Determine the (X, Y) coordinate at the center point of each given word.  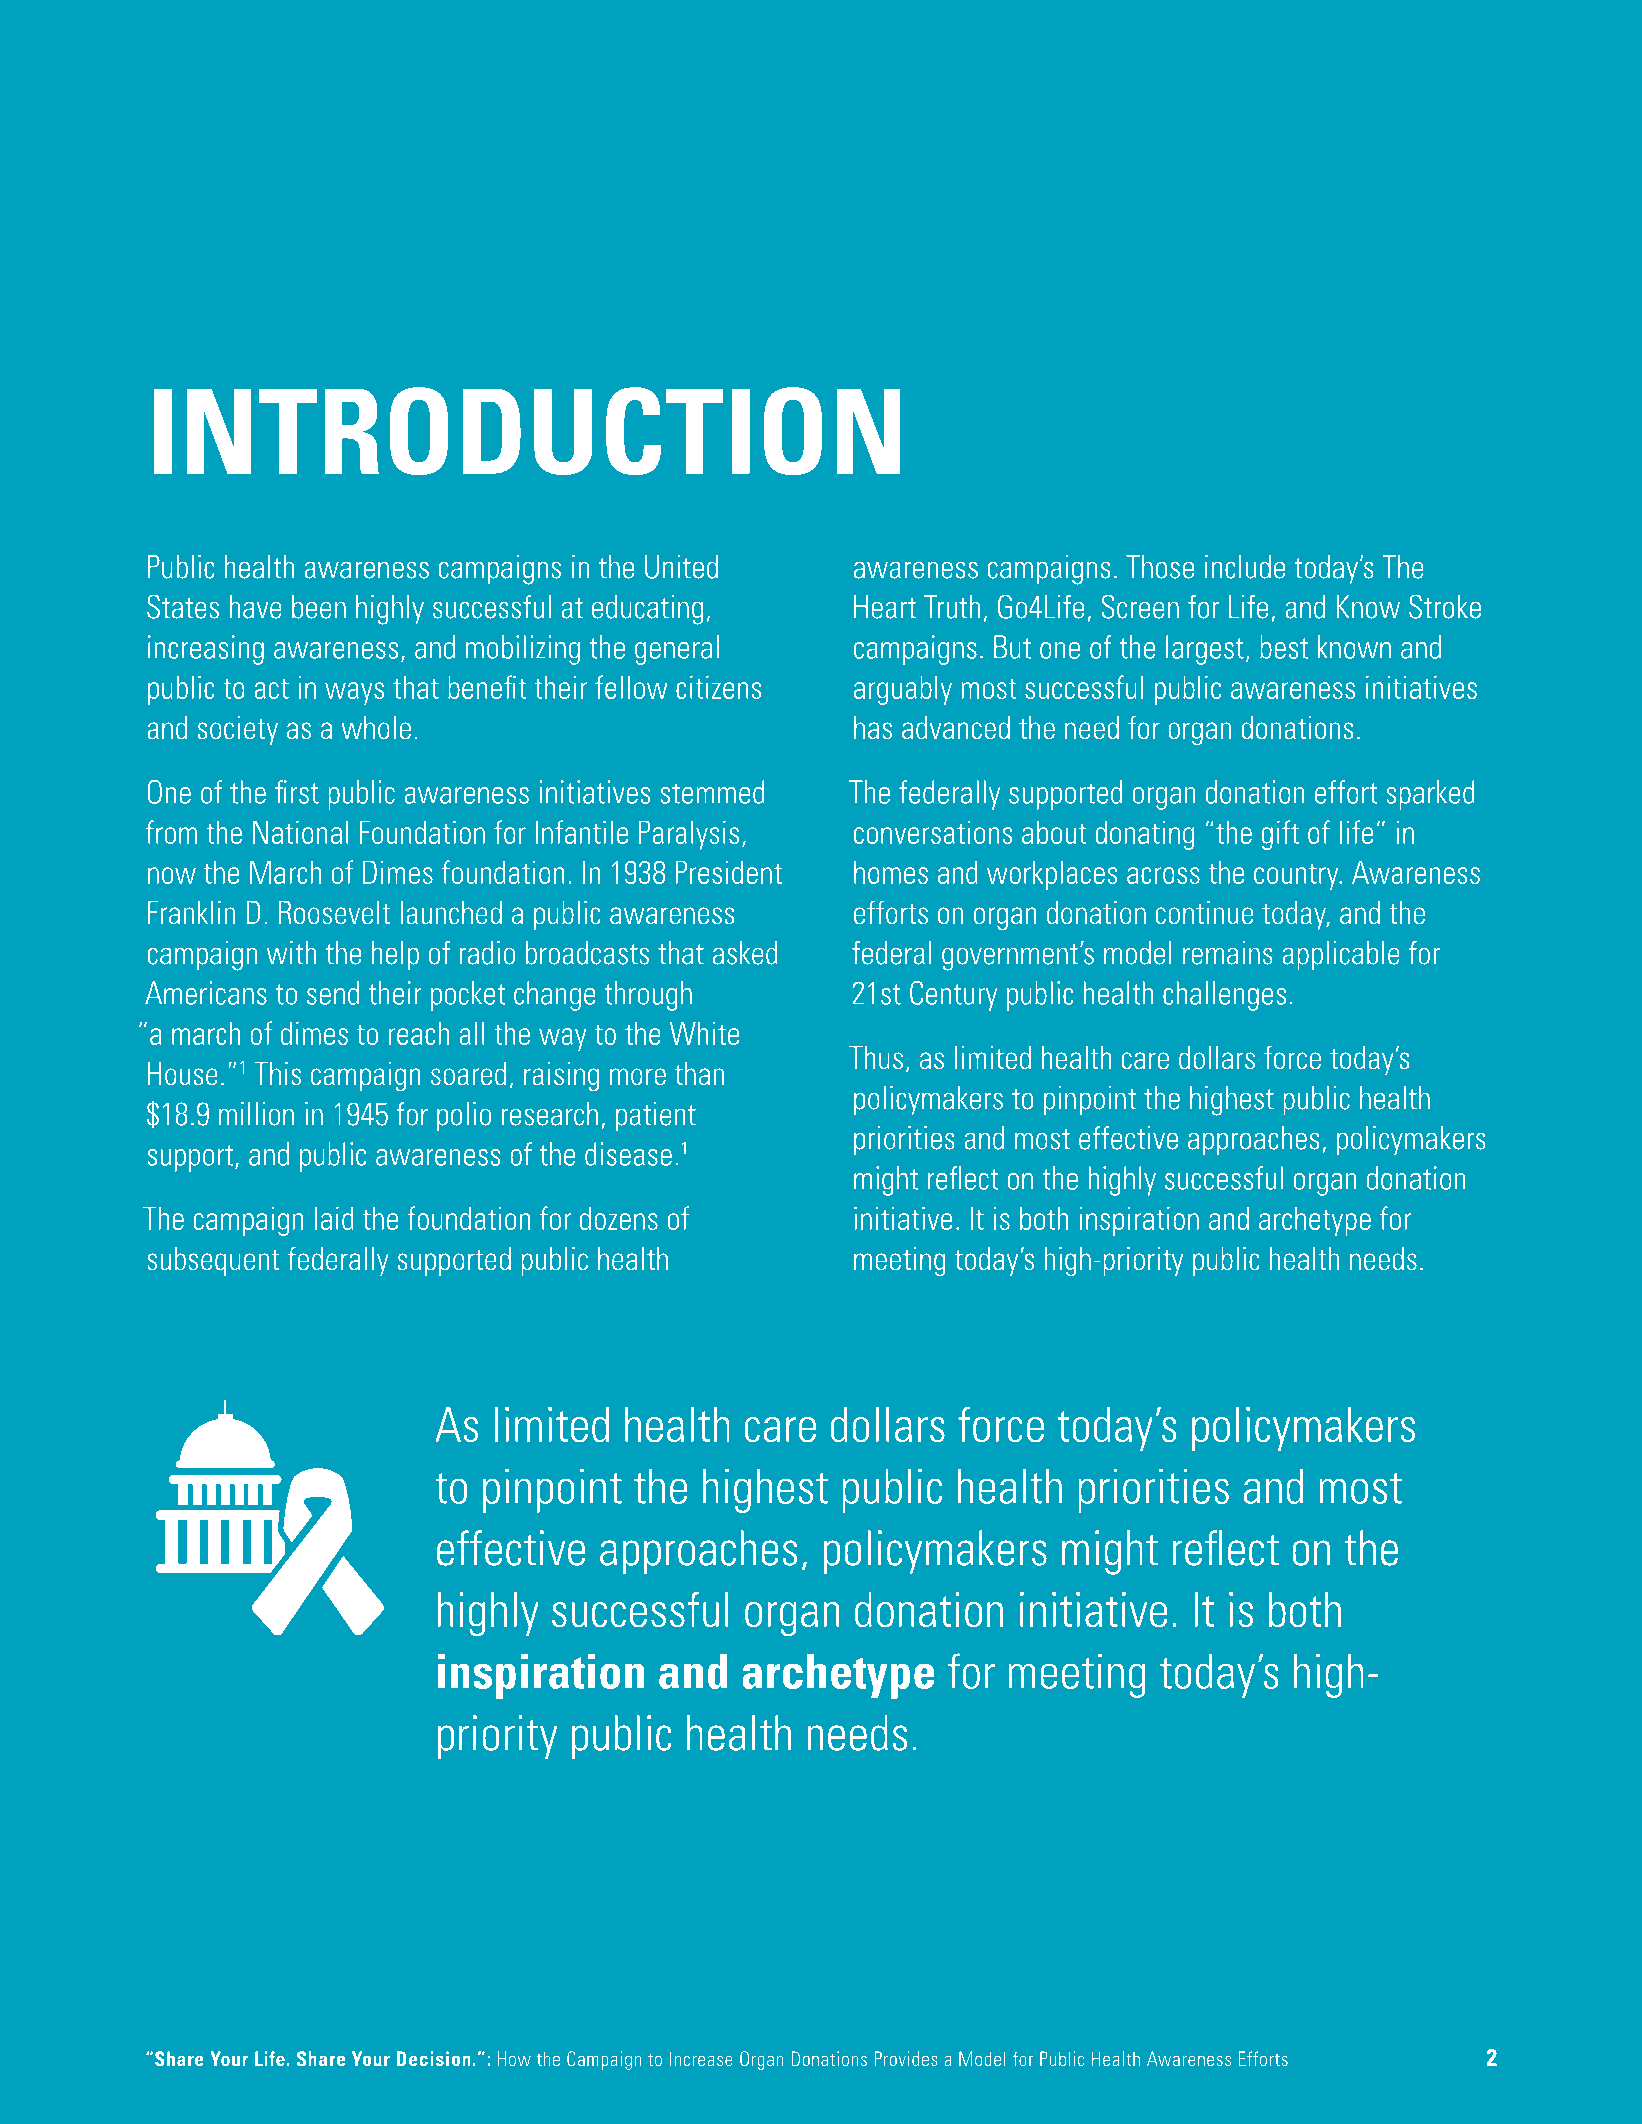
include (1245, 567)
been (319, 607)
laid (334, 1218)
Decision (433, 2058)
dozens (619, 1218)
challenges (1224, 996)
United (681, 567)
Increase (701, 2058)
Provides (906, 2058)
